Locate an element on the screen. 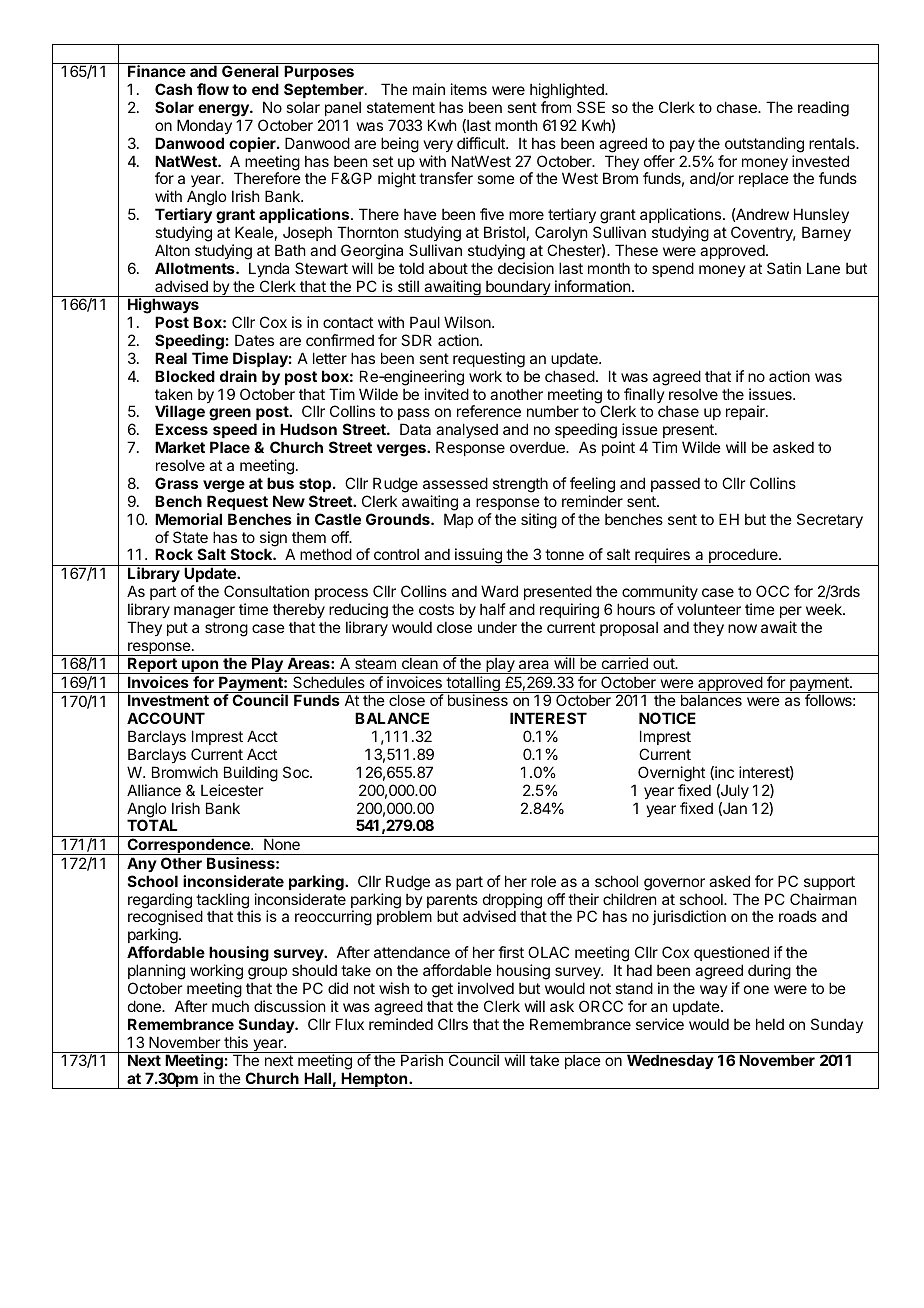  reading is located at coordinates (823, 109).
